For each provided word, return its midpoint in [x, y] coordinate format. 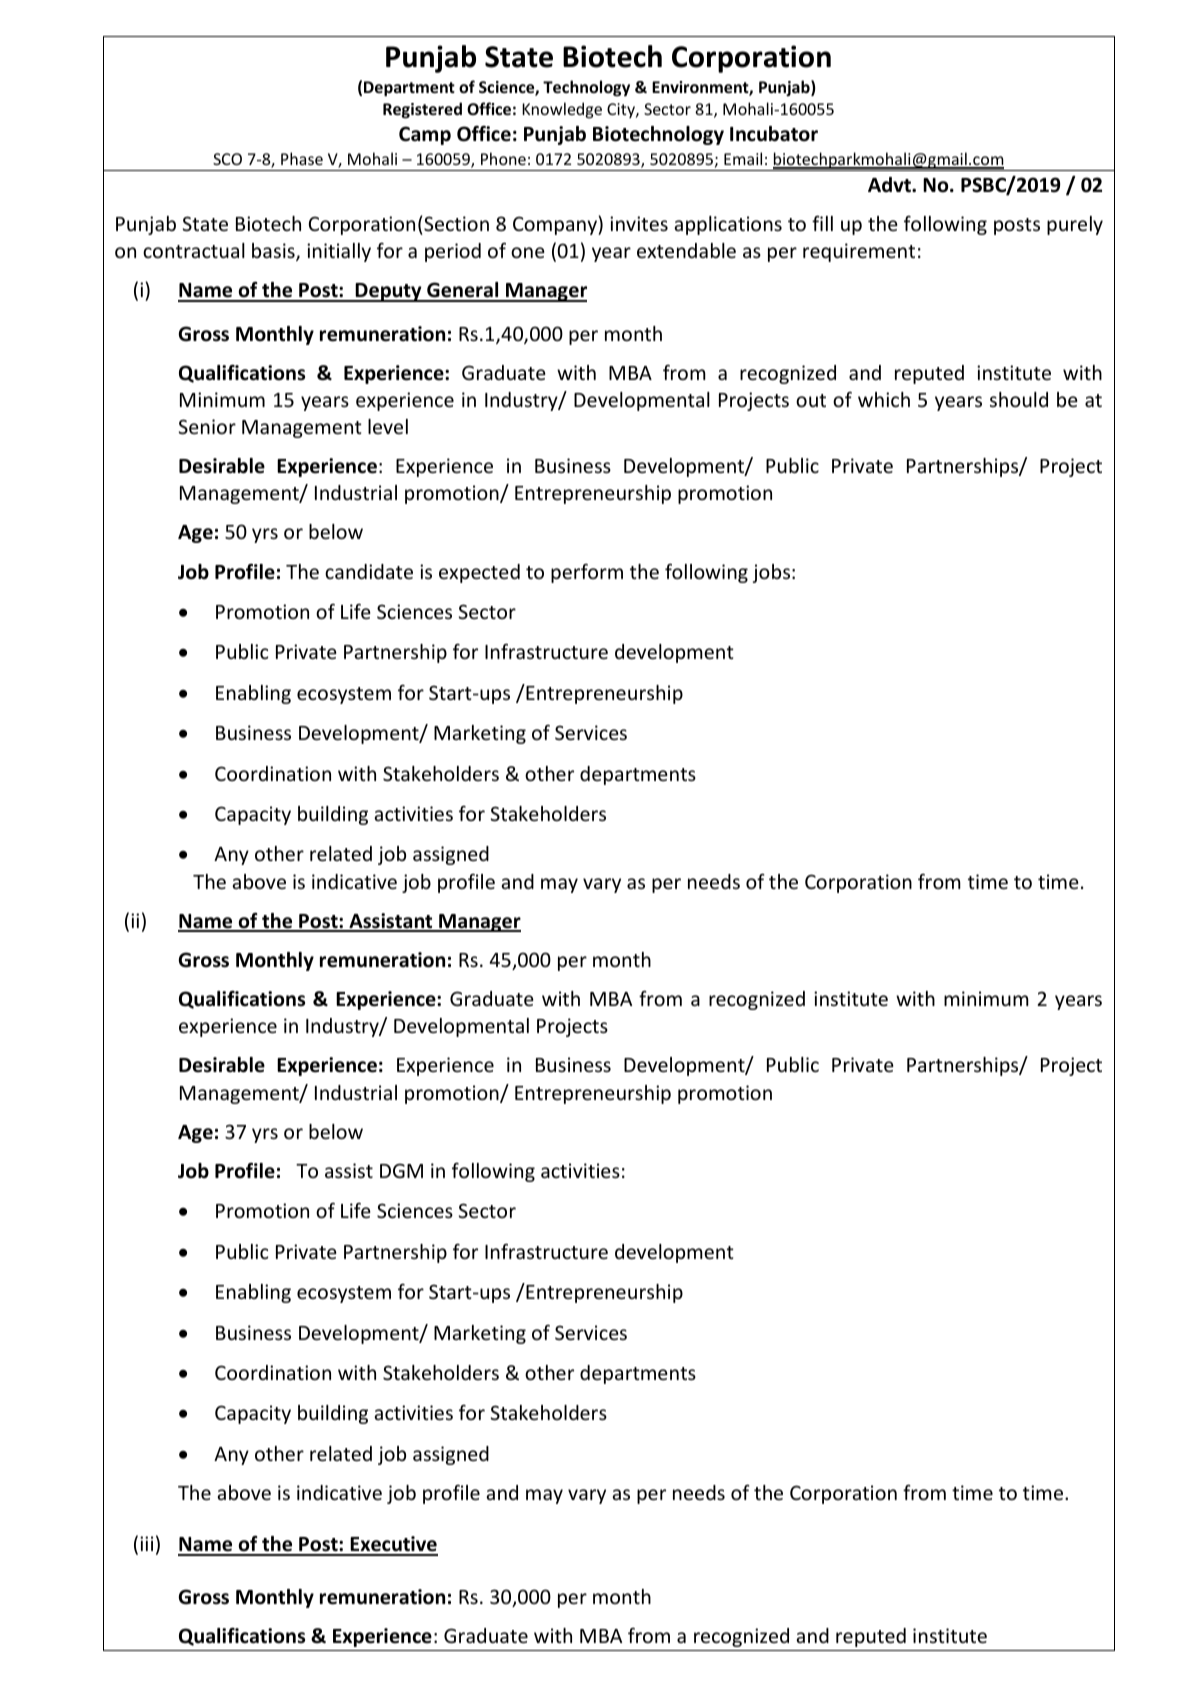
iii [146, 1543]
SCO [227, 159]
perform [587, 573]
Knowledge [562, 110]
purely [1075, 225]
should [1019, 399]
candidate [369, 571]
